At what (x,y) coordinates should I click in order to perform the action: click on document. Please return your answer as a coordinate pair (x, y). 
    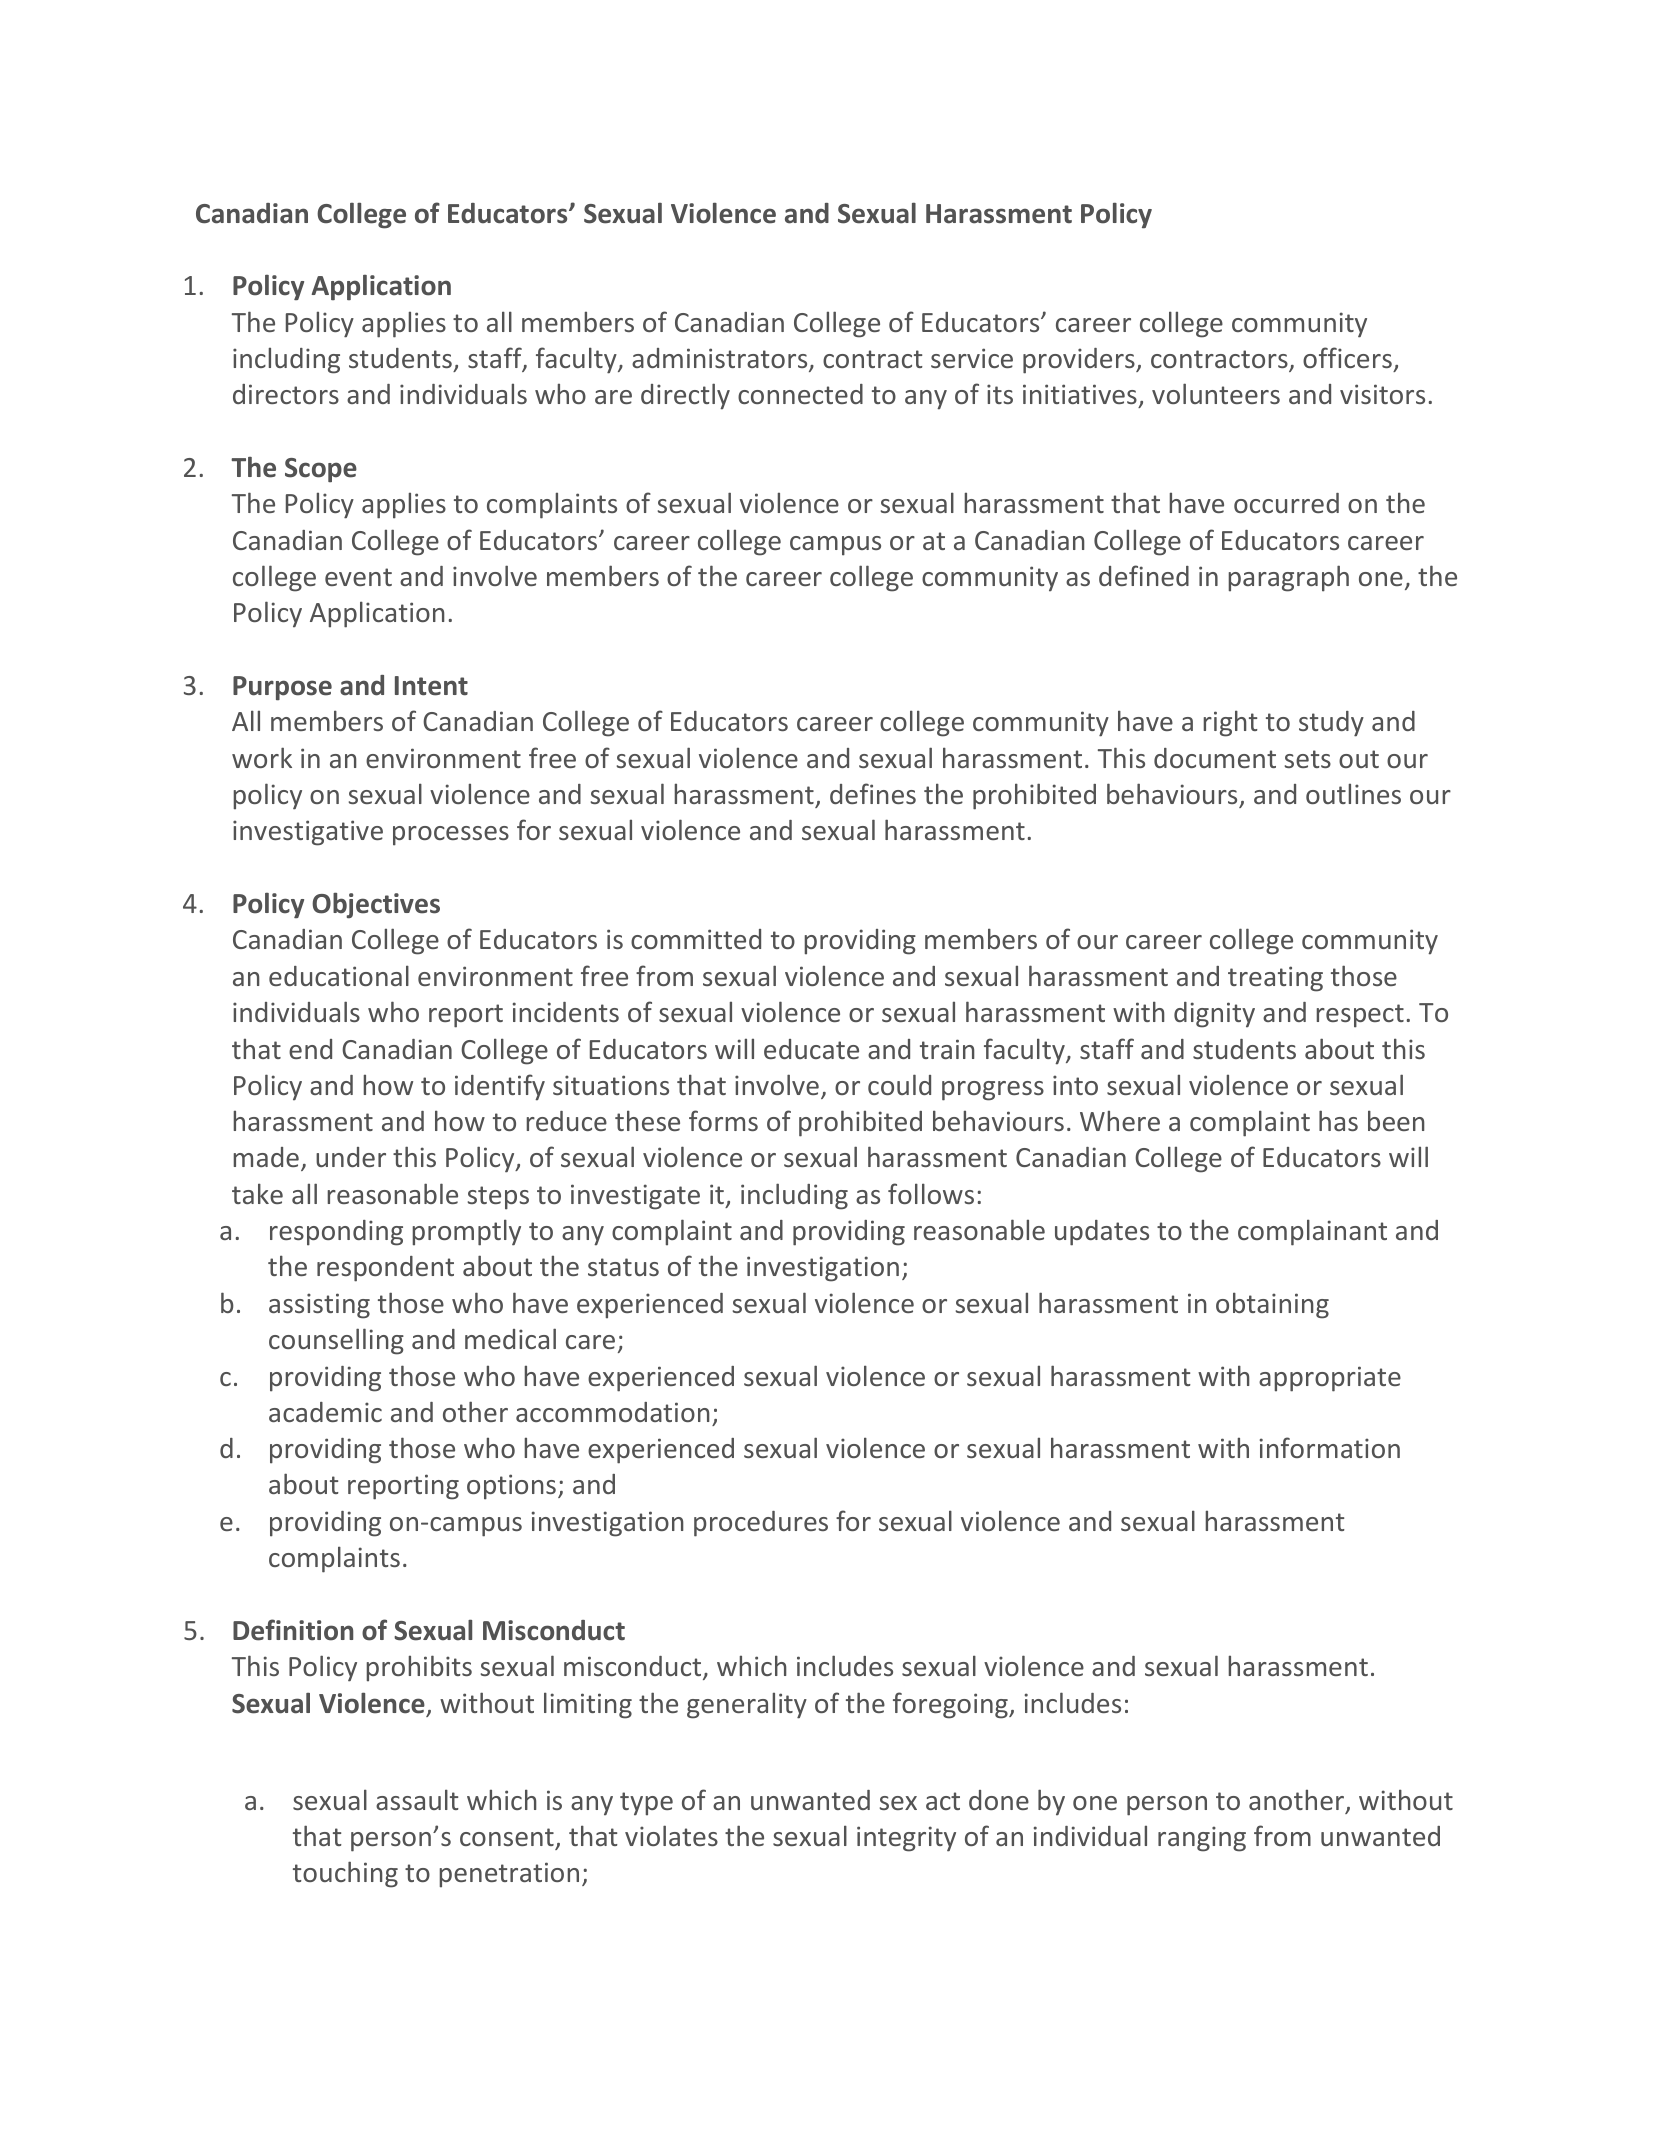
    Looking at the image, I should click on (1215, 758).
